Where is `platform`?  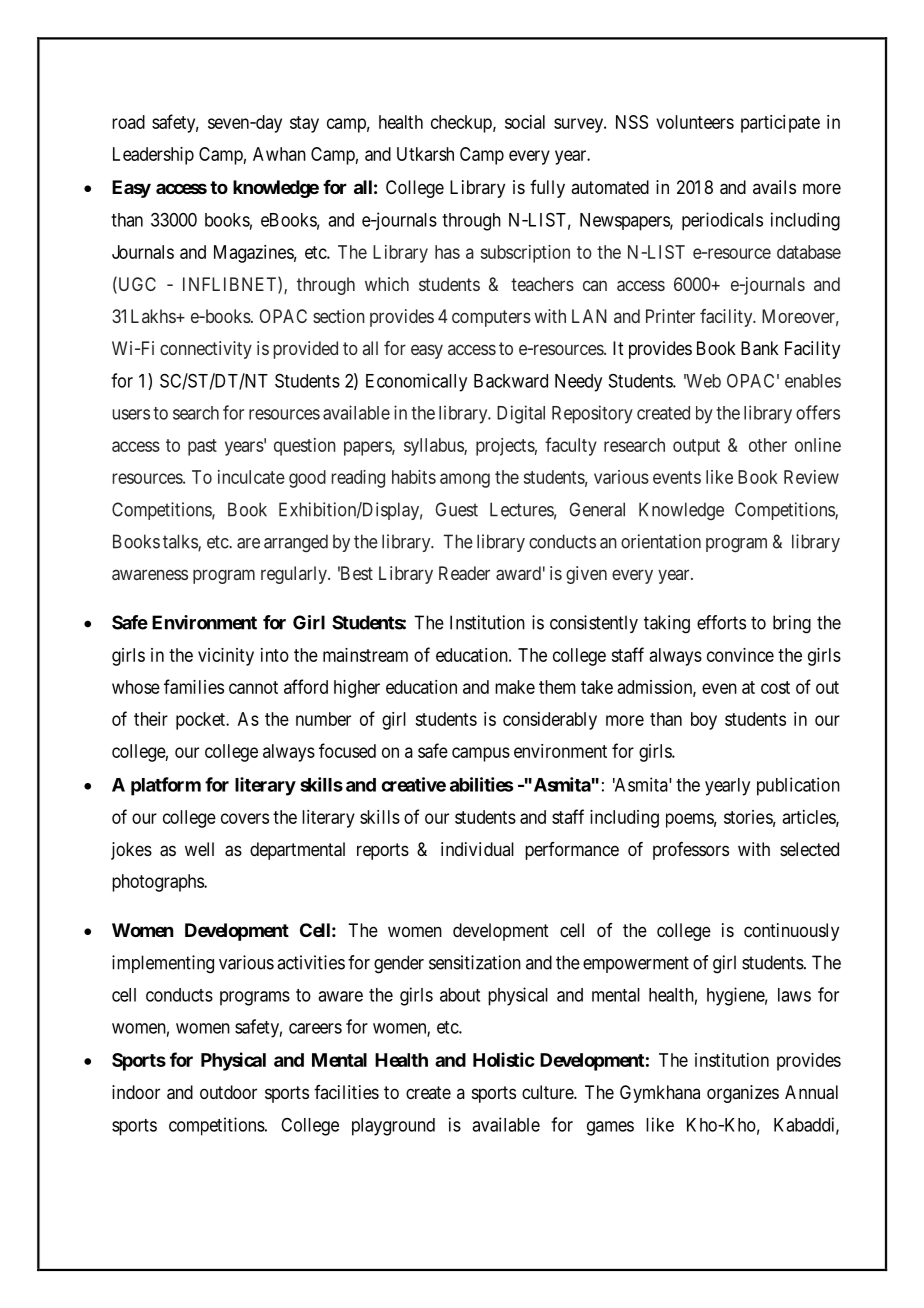
platform is located at coordinates (166, 786).
